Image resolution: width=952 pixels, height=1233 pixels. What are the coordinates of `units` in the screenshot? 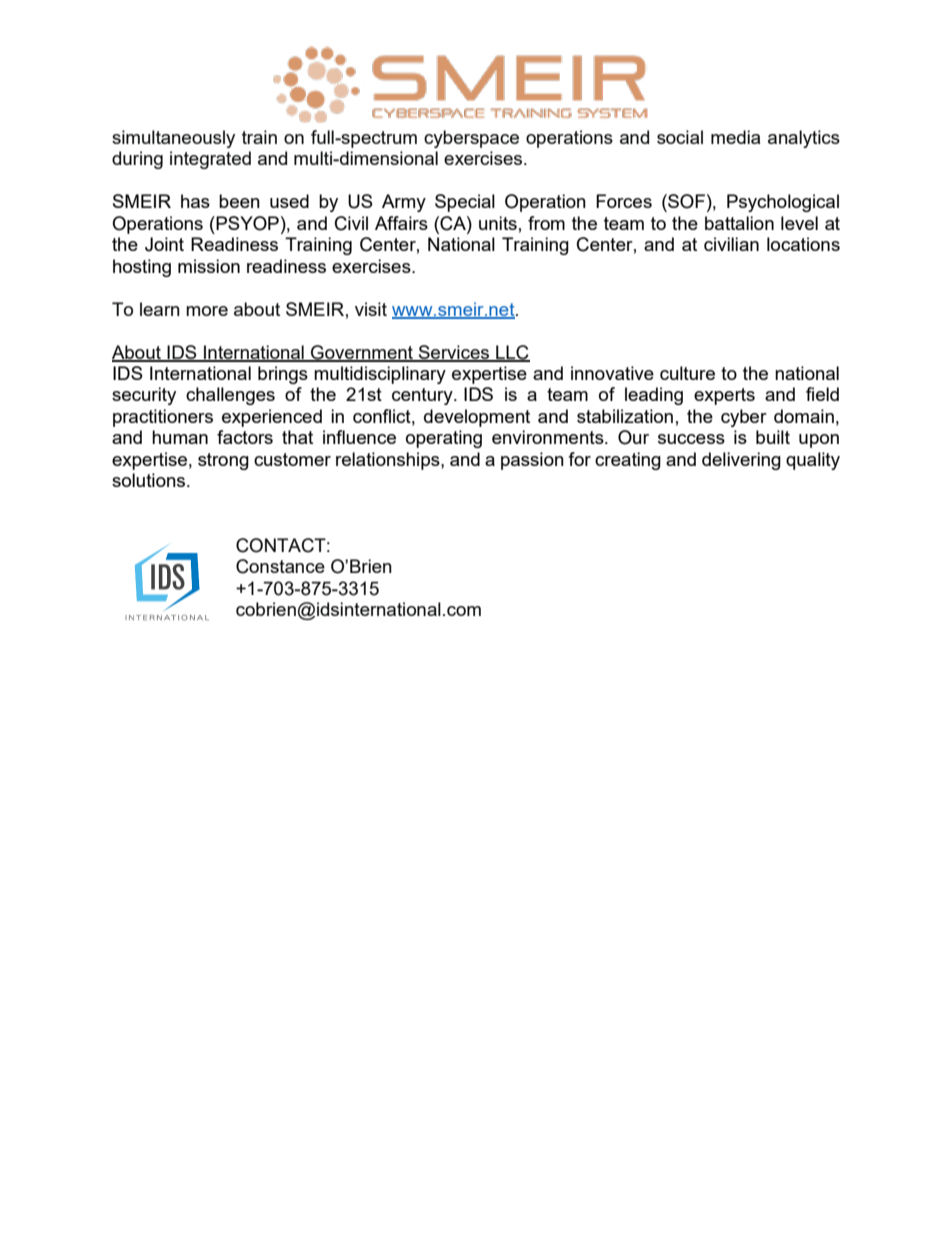 It's located at (498, 223).
